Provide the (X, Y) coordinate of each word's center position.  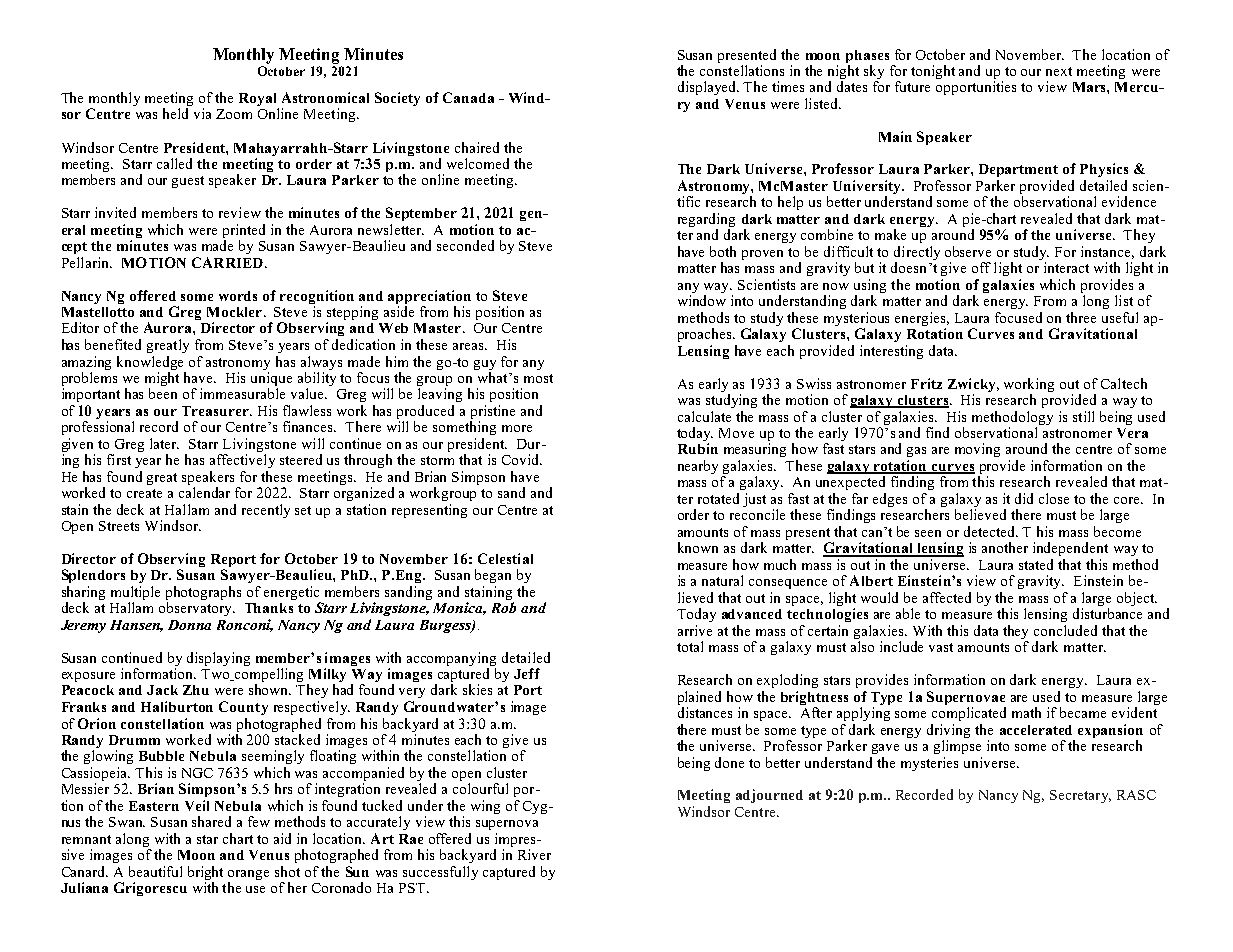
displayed (708, 88)
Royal (259, 101)
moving (977, 450)
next (1059, 71)
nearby (698, 467)
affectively (242, 461)
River (534, 854)
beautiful (155, 871)
